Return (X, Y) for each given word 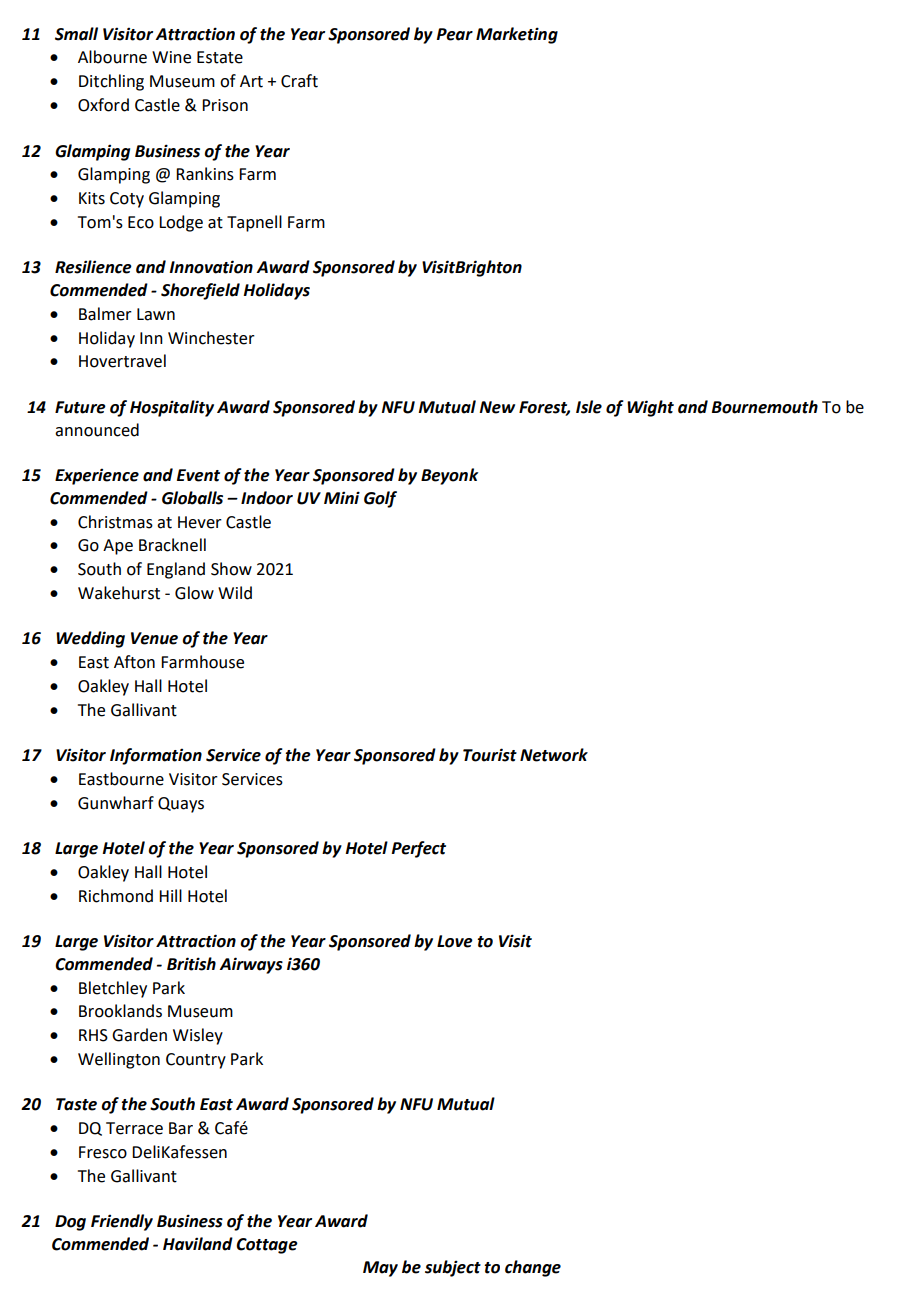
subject (453, 1268)
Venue (154, 638)
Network (554, 755)
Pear (454, 34)
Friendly (122, 1222)
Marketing (517, 35)
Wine (171, 57)
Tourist (490, 755)
